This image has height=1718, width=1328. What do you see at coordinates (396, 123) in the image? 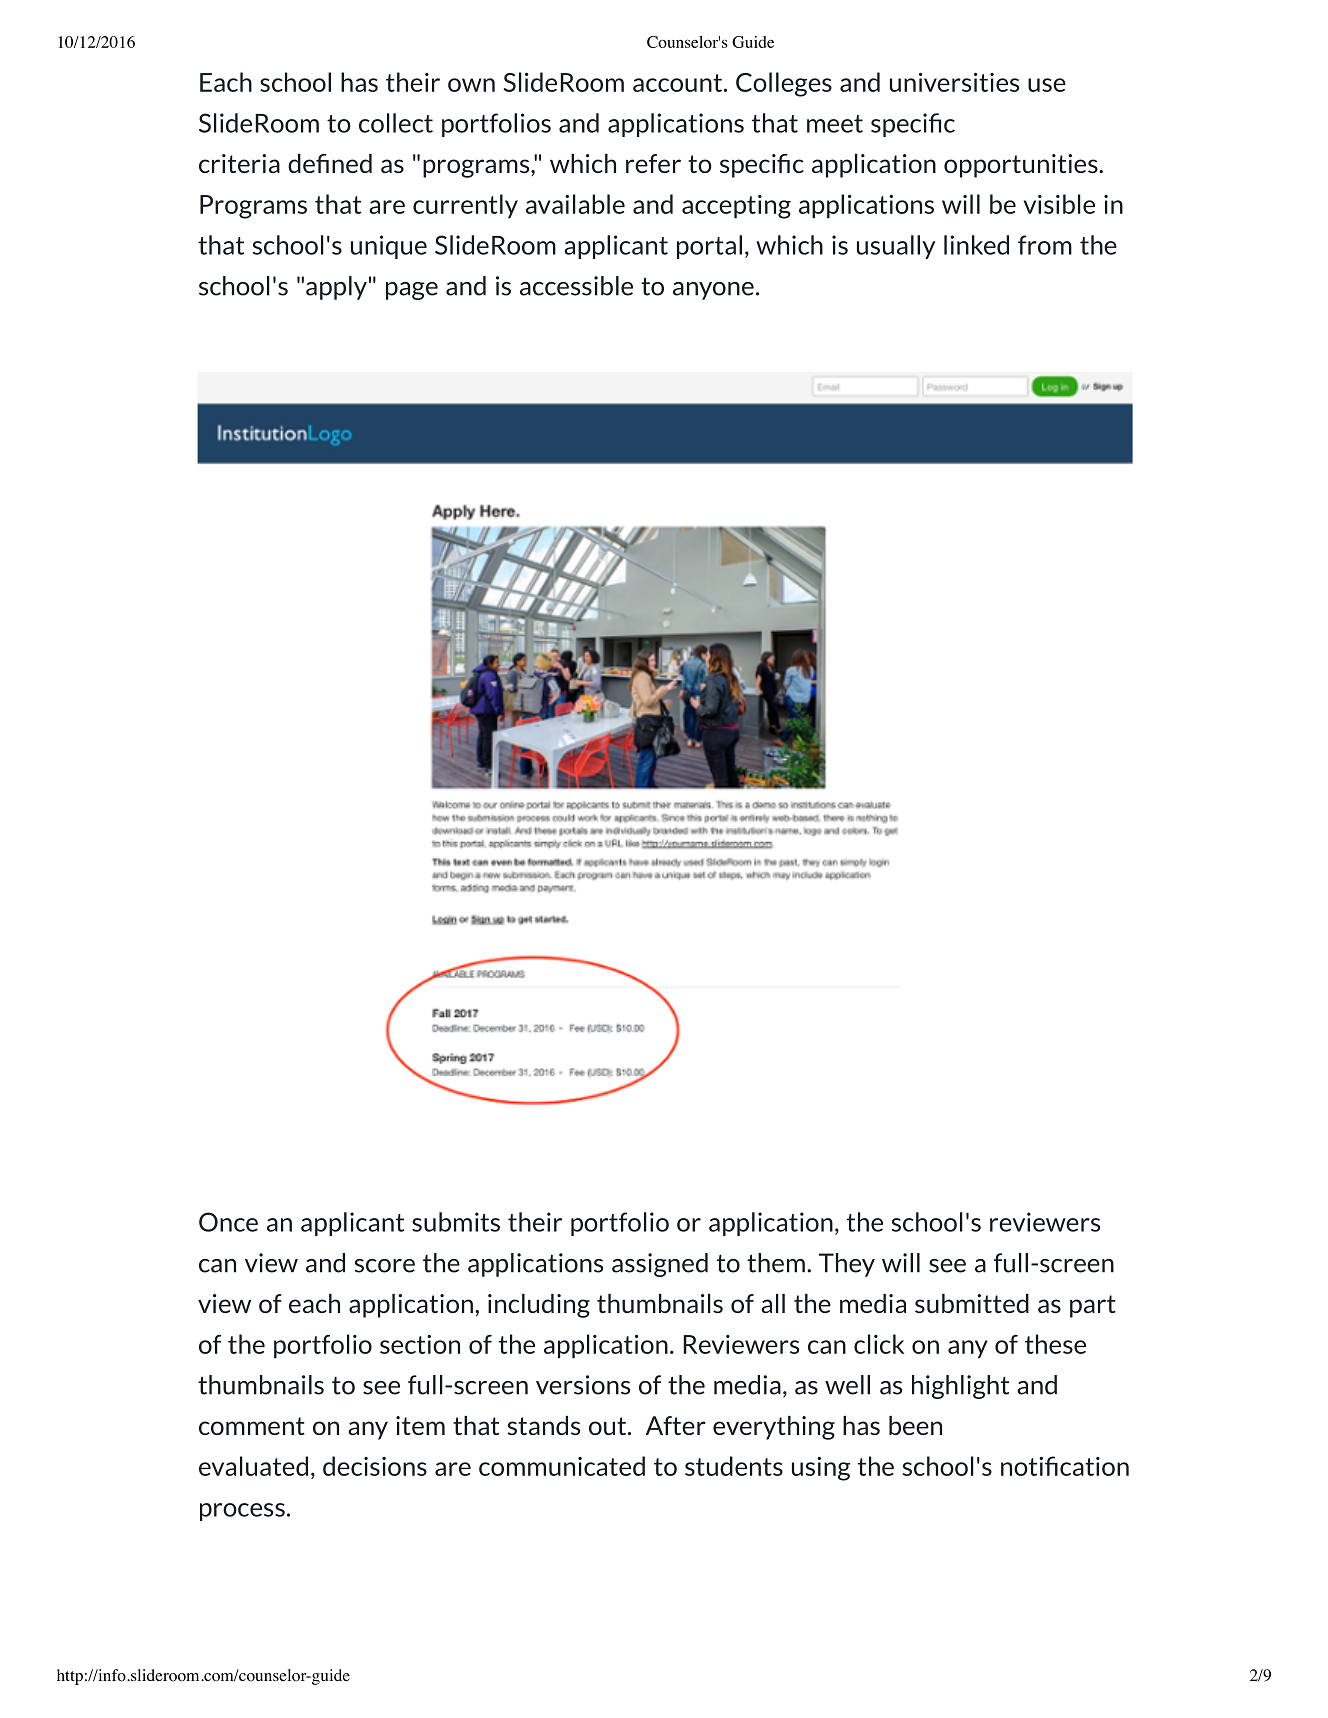
I see `collect` at bounding box center [396, 123].
